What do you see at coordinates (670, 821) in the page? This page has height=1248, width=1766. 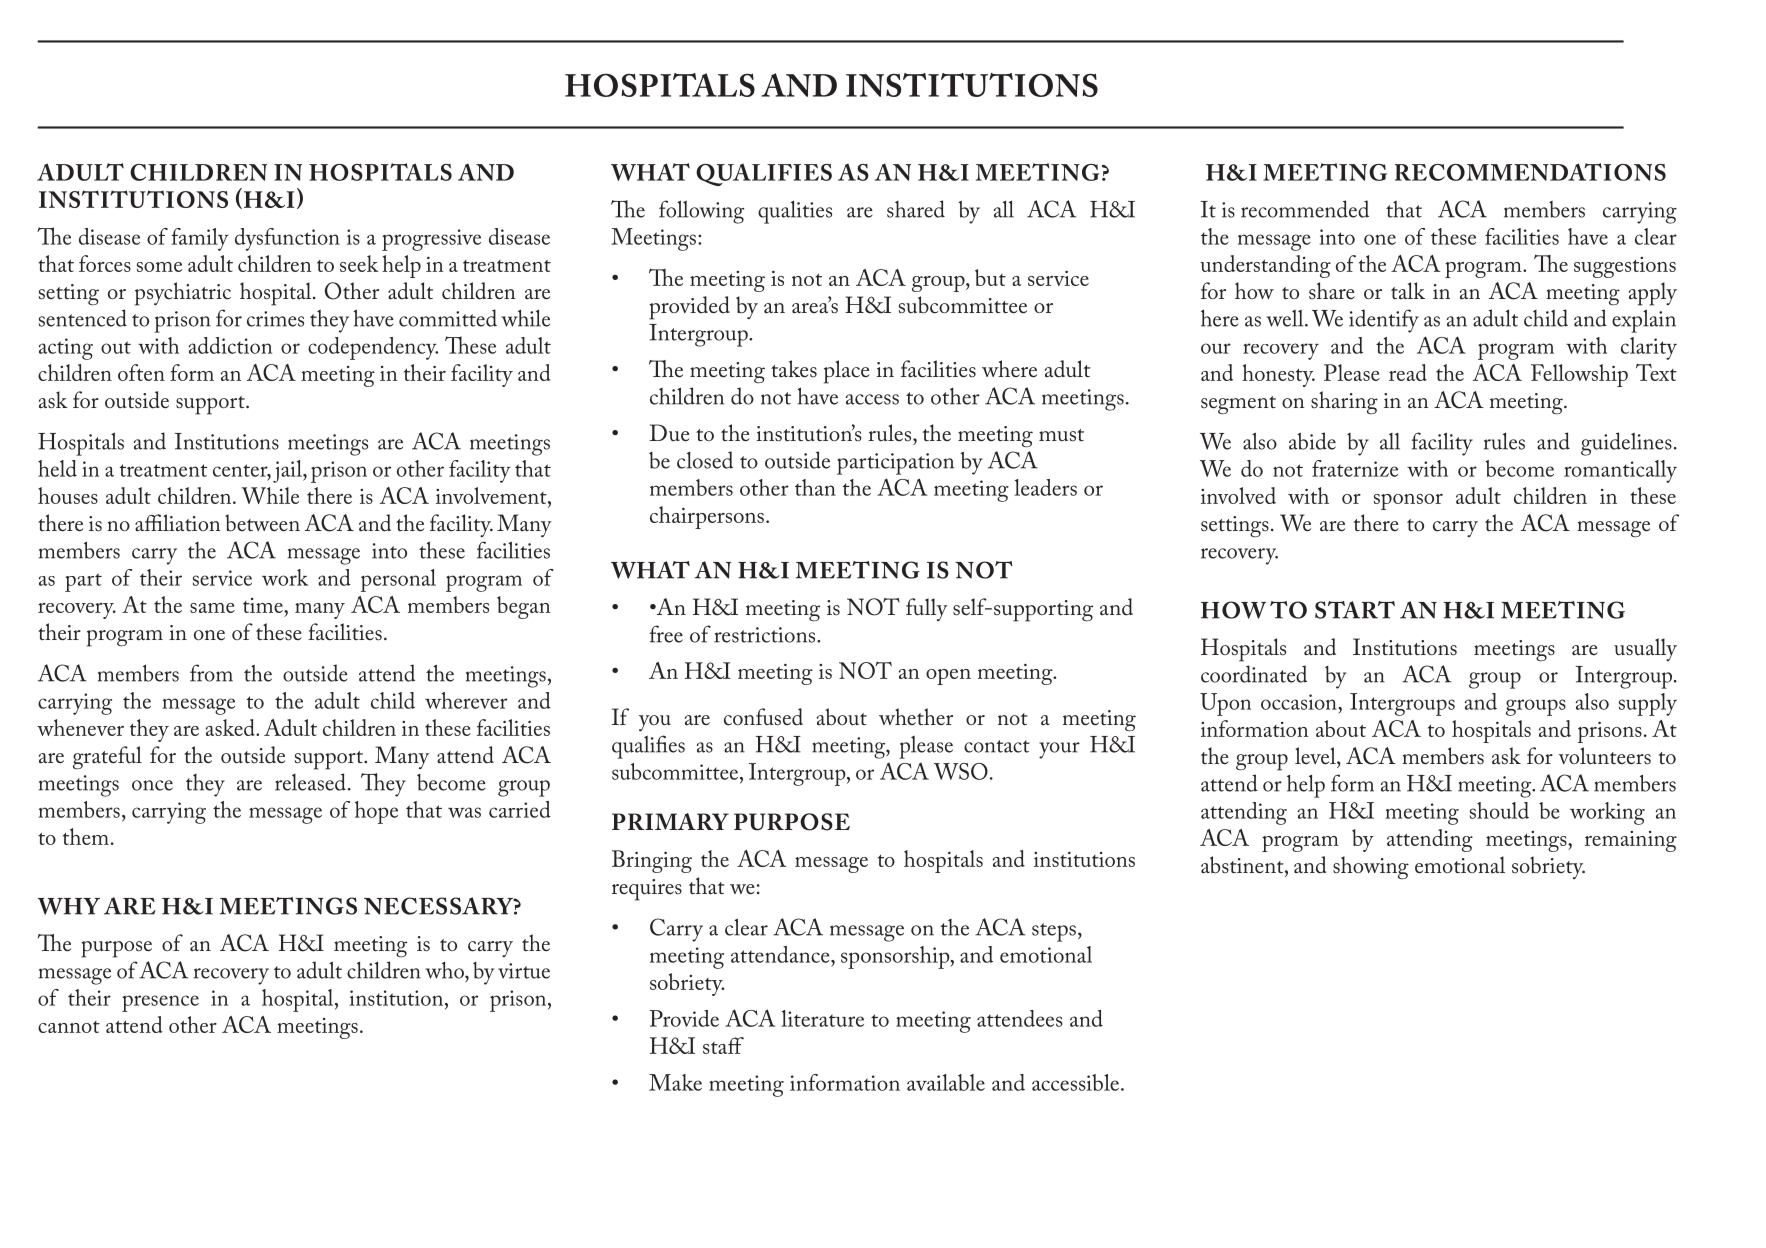 I see `PRIMARY` at bounding box center [670, 821].
